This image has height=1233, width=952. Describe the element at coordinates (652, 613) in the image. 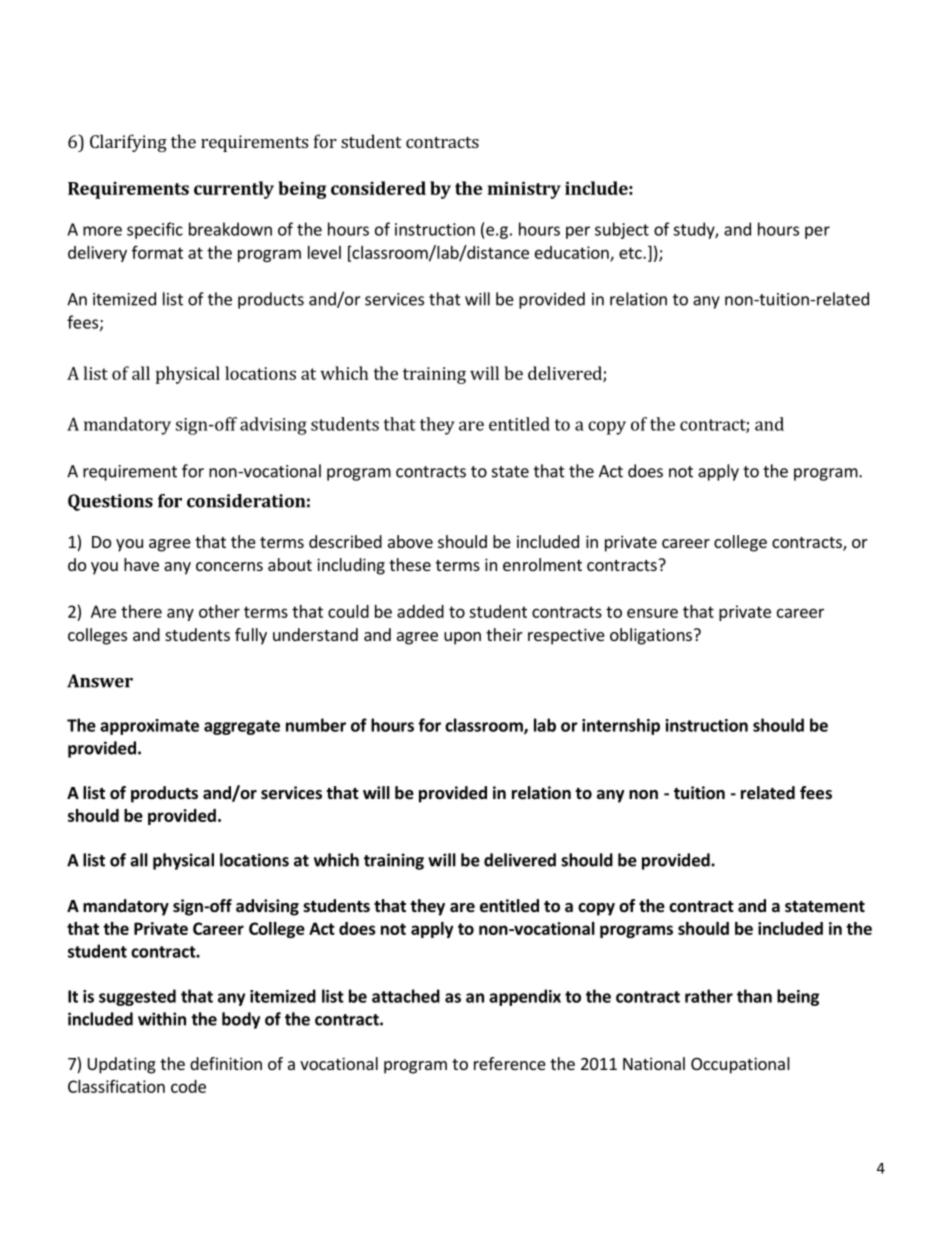

I see `ensure` at that location.
